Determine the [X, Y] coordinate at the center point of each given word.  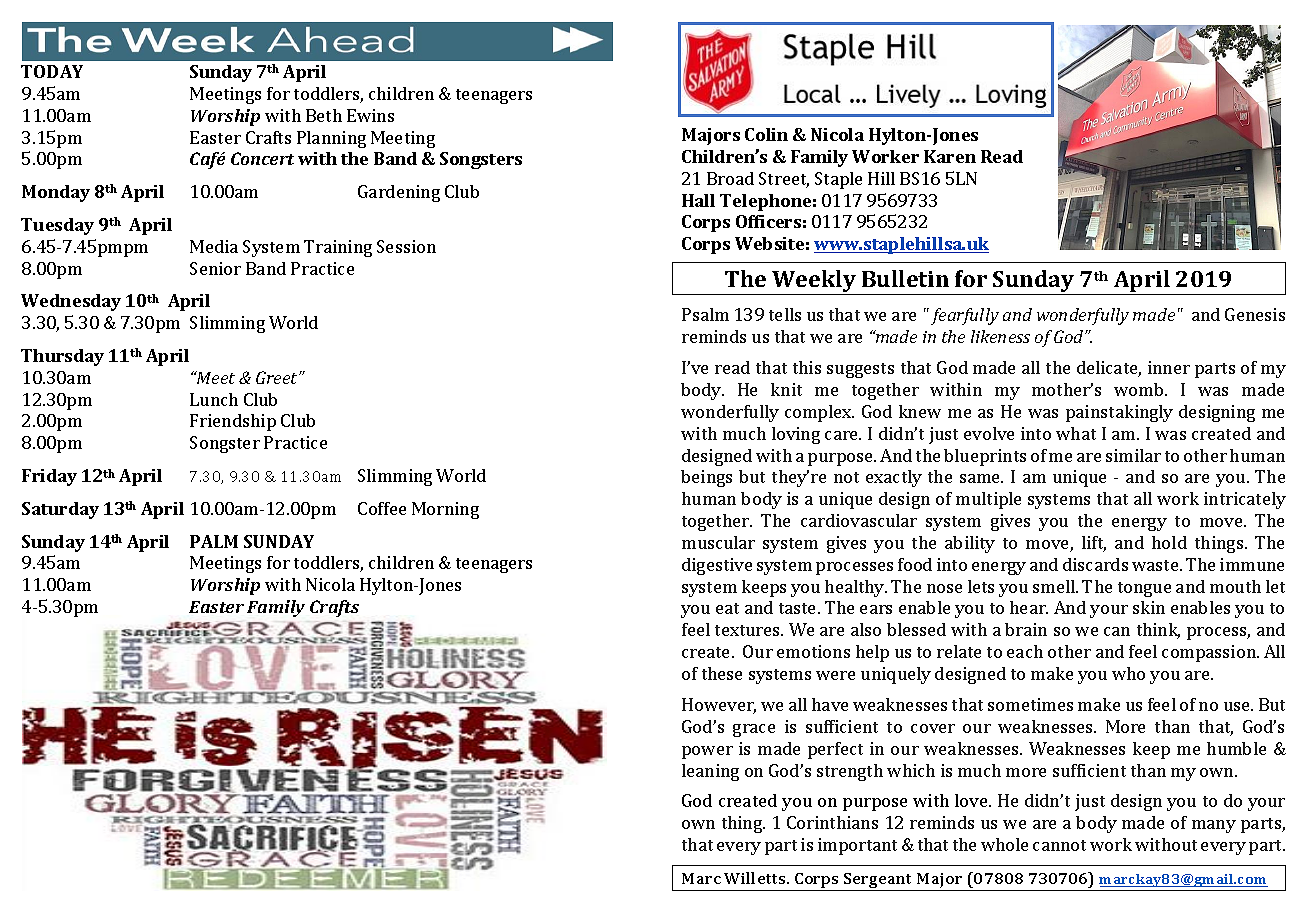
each [1025, 651]
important [857, 846]
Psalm [705, 314]
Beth [324, 115]
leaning [710, 772]
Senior [215, 268]
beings [706, 478]
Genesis [1255, 314]
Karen [950, 156]
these [722, 673]
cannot [1059, 845]
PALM [214, 541]
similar [1133, 455]
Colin [766, 134]
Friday [49, 477]
